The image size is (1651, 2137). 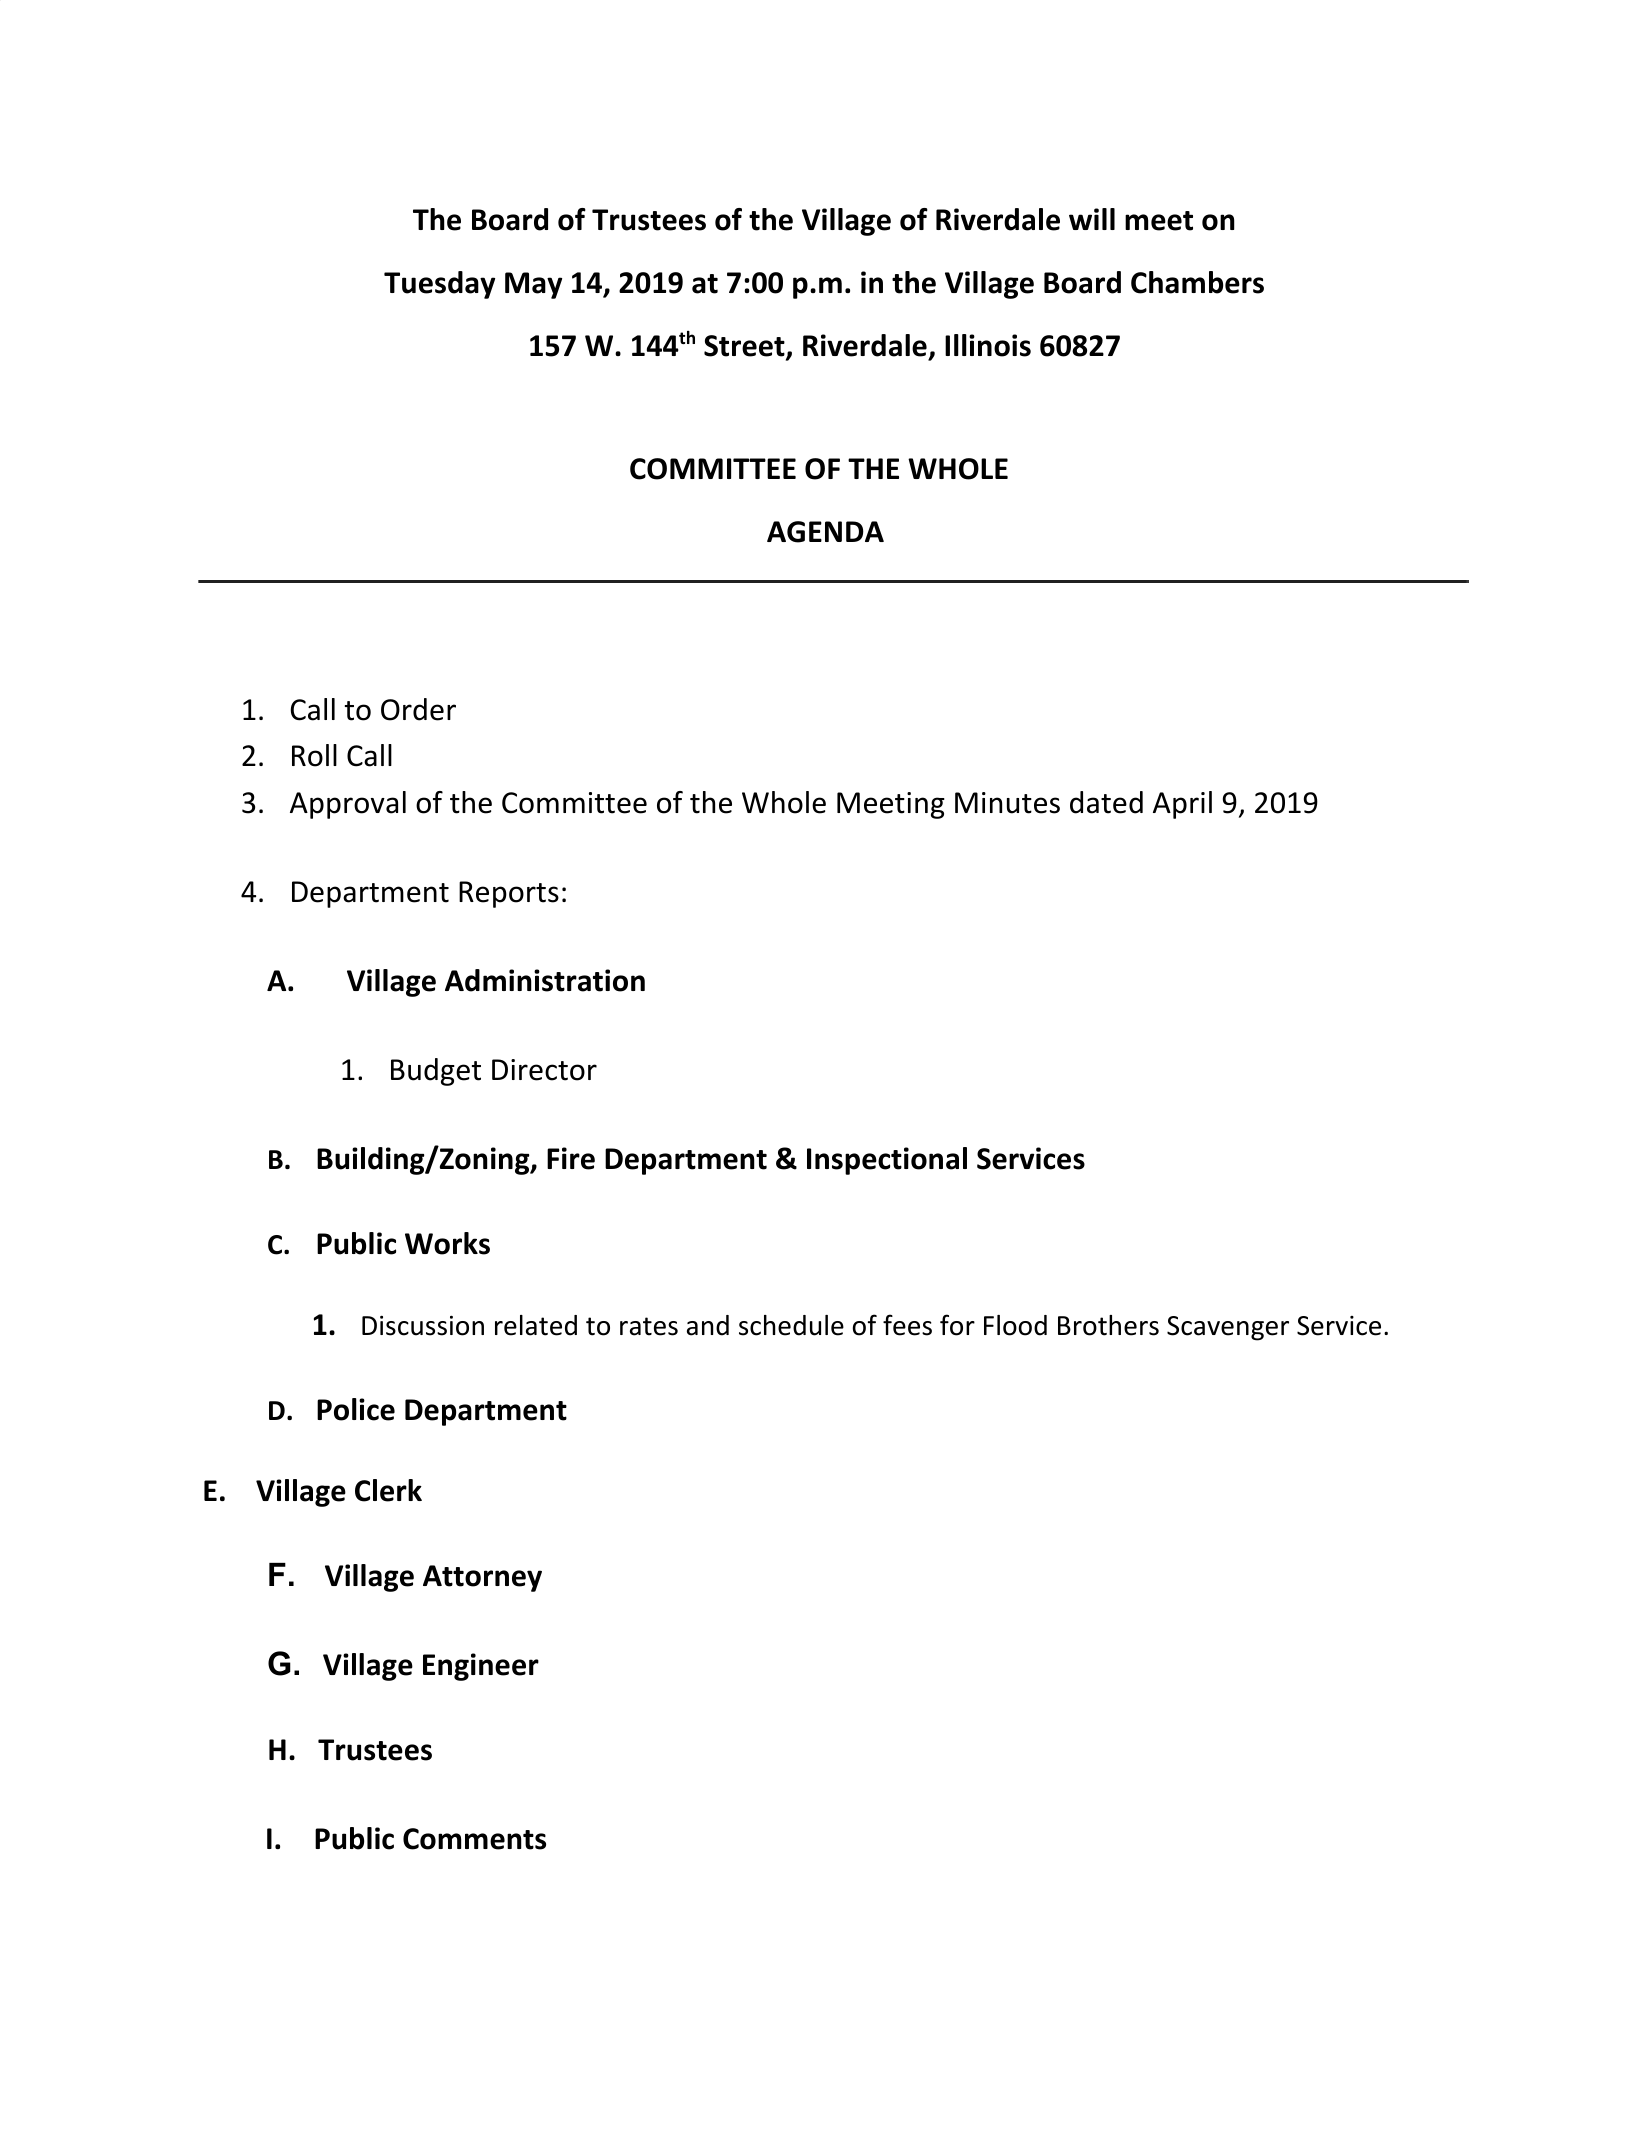 I want to click on Comments, so click(x=474, y=1839).
